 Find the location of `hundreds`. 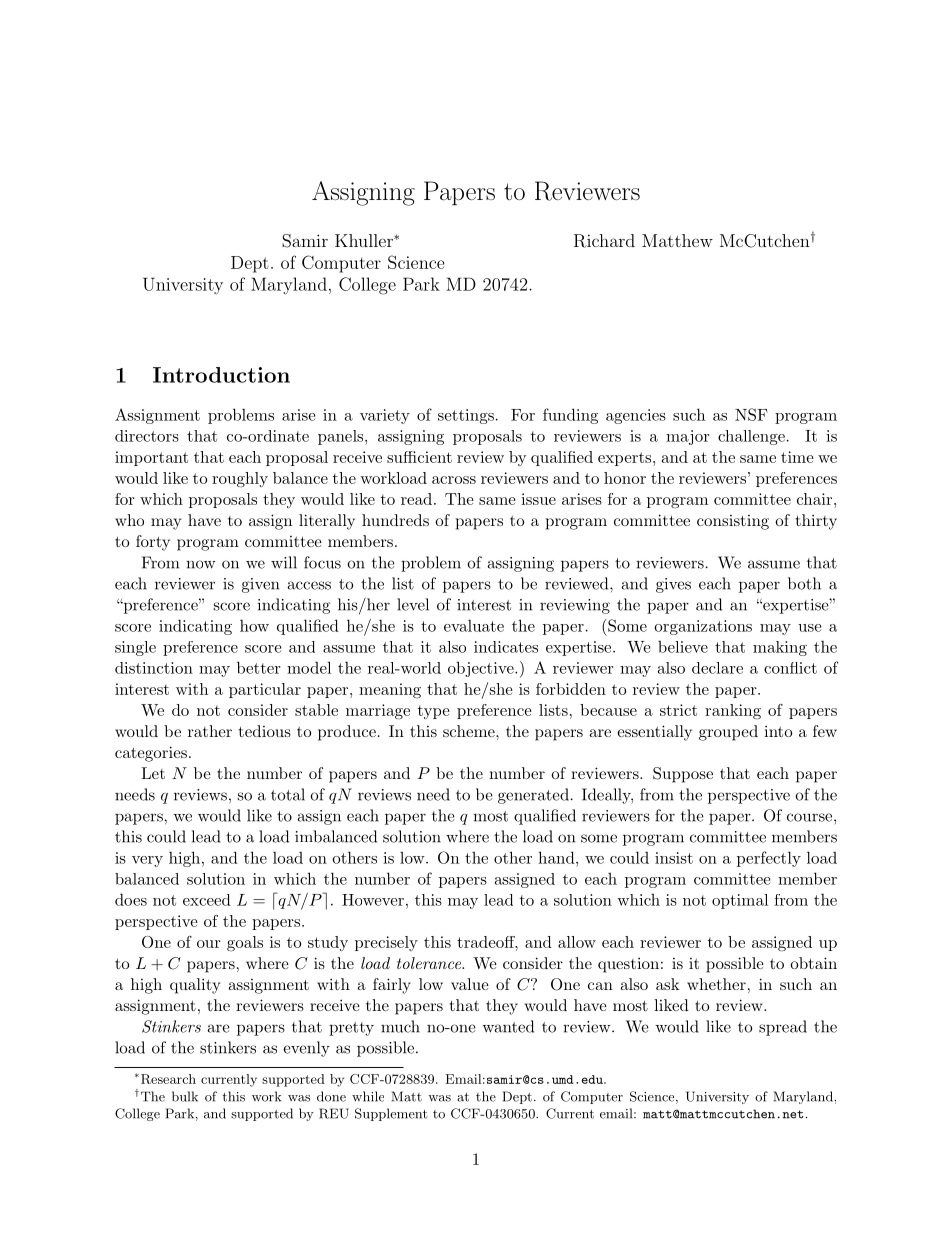

hundreds is located at coordinates (395, 520).
